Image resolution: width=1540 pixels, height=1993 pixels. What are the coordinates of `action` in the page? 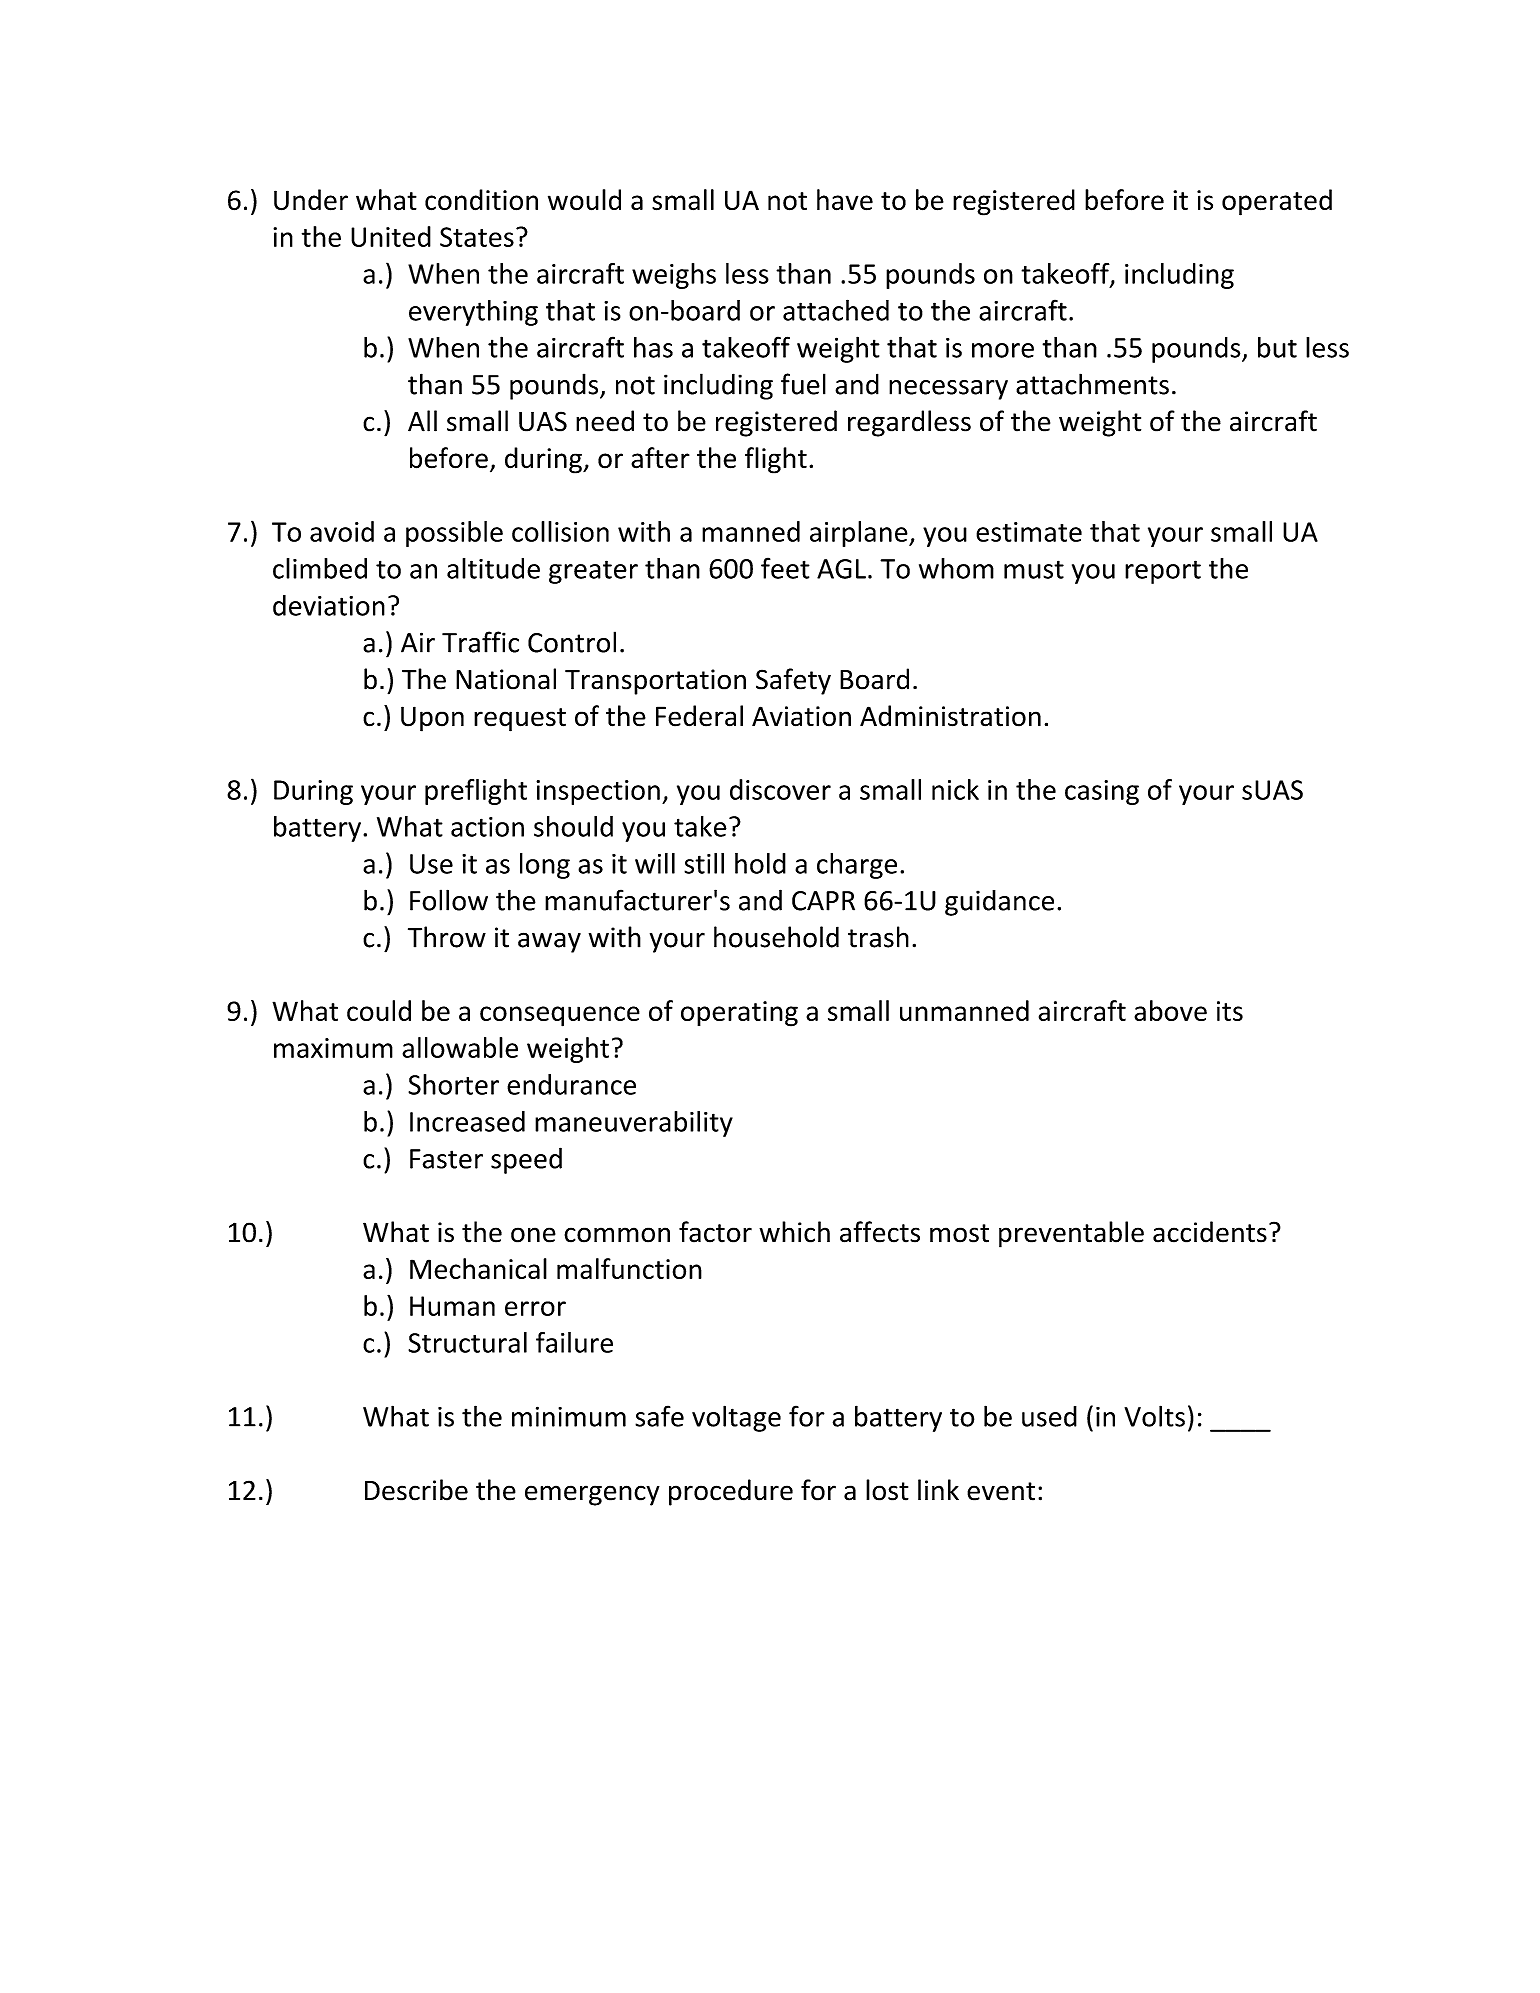 It's located at (487, 827).
